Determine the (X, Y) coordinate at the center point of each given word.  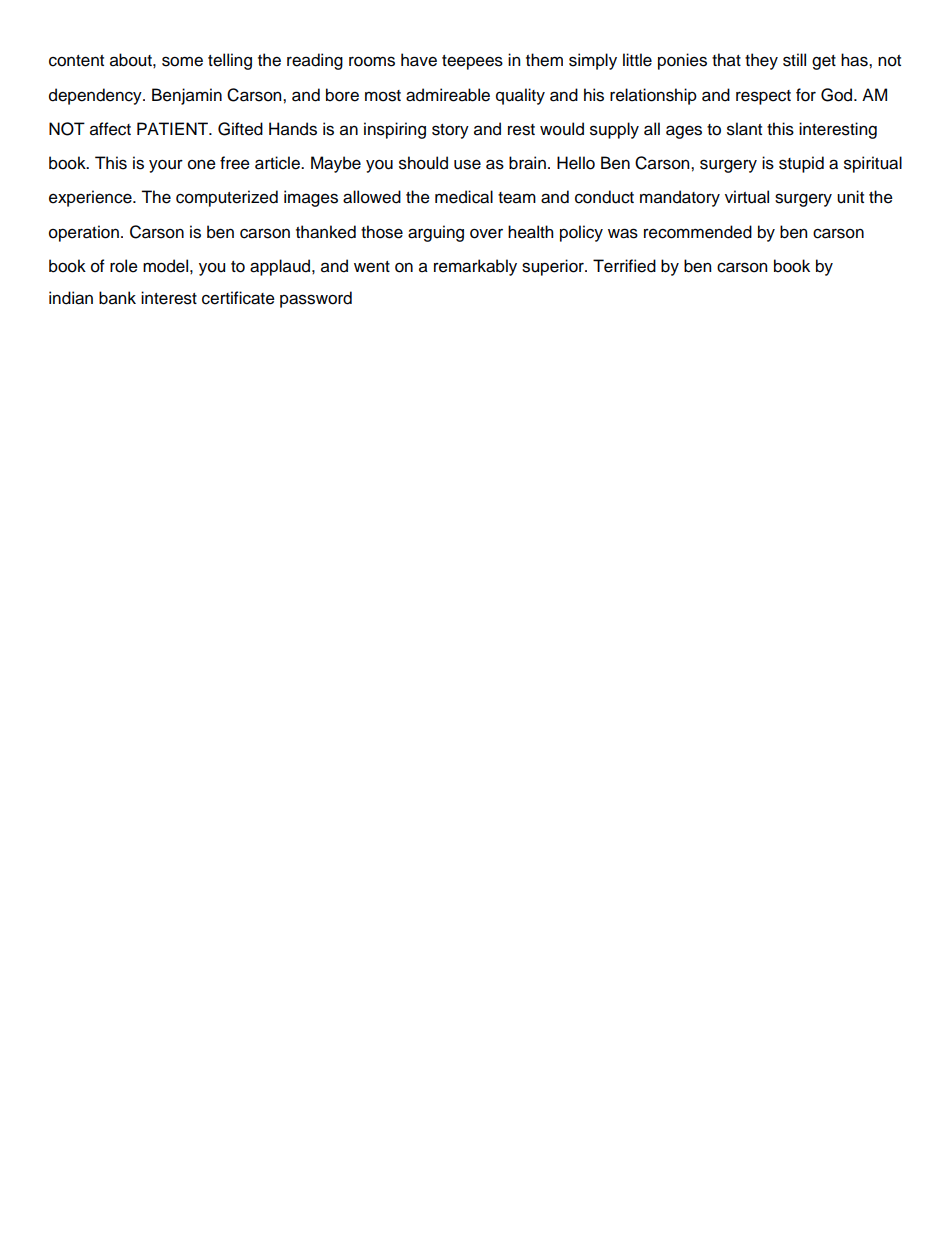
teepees (472, 62)
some (182, 61)
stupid (801, 164)
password (316, 299)
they (761, 61)
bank (117, 298)
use (467, 164)
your (166, 166)
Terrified (624, 266)
